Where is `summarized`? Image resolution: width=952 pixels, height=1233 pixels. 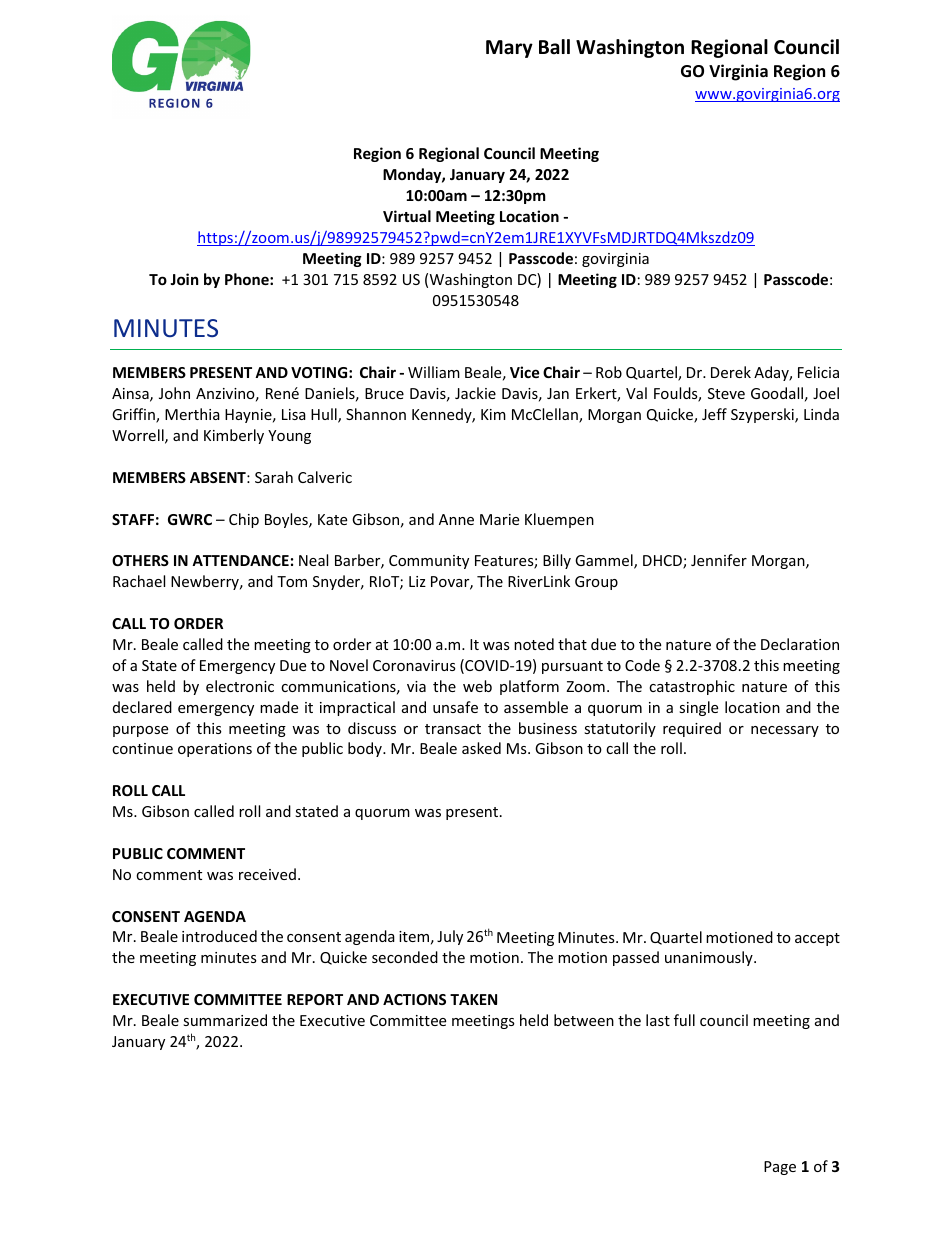 summarized is located at coordinates (225, 1020).
